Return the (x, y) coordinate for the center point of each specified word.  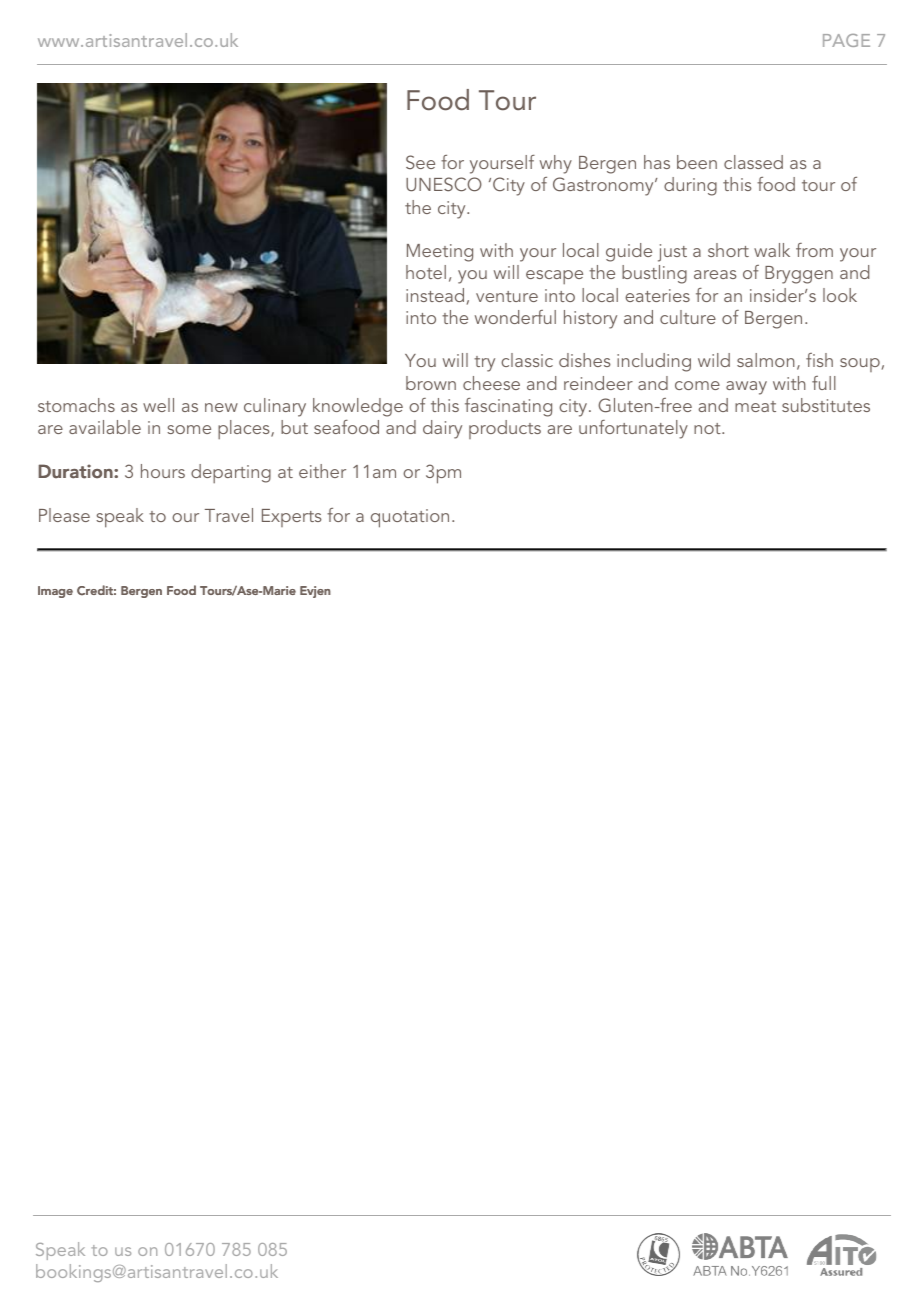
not (708, 428)
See (420, 162)
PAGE (846, 40)
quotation (410, 518)
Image (55, 592)
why (556, 164)
